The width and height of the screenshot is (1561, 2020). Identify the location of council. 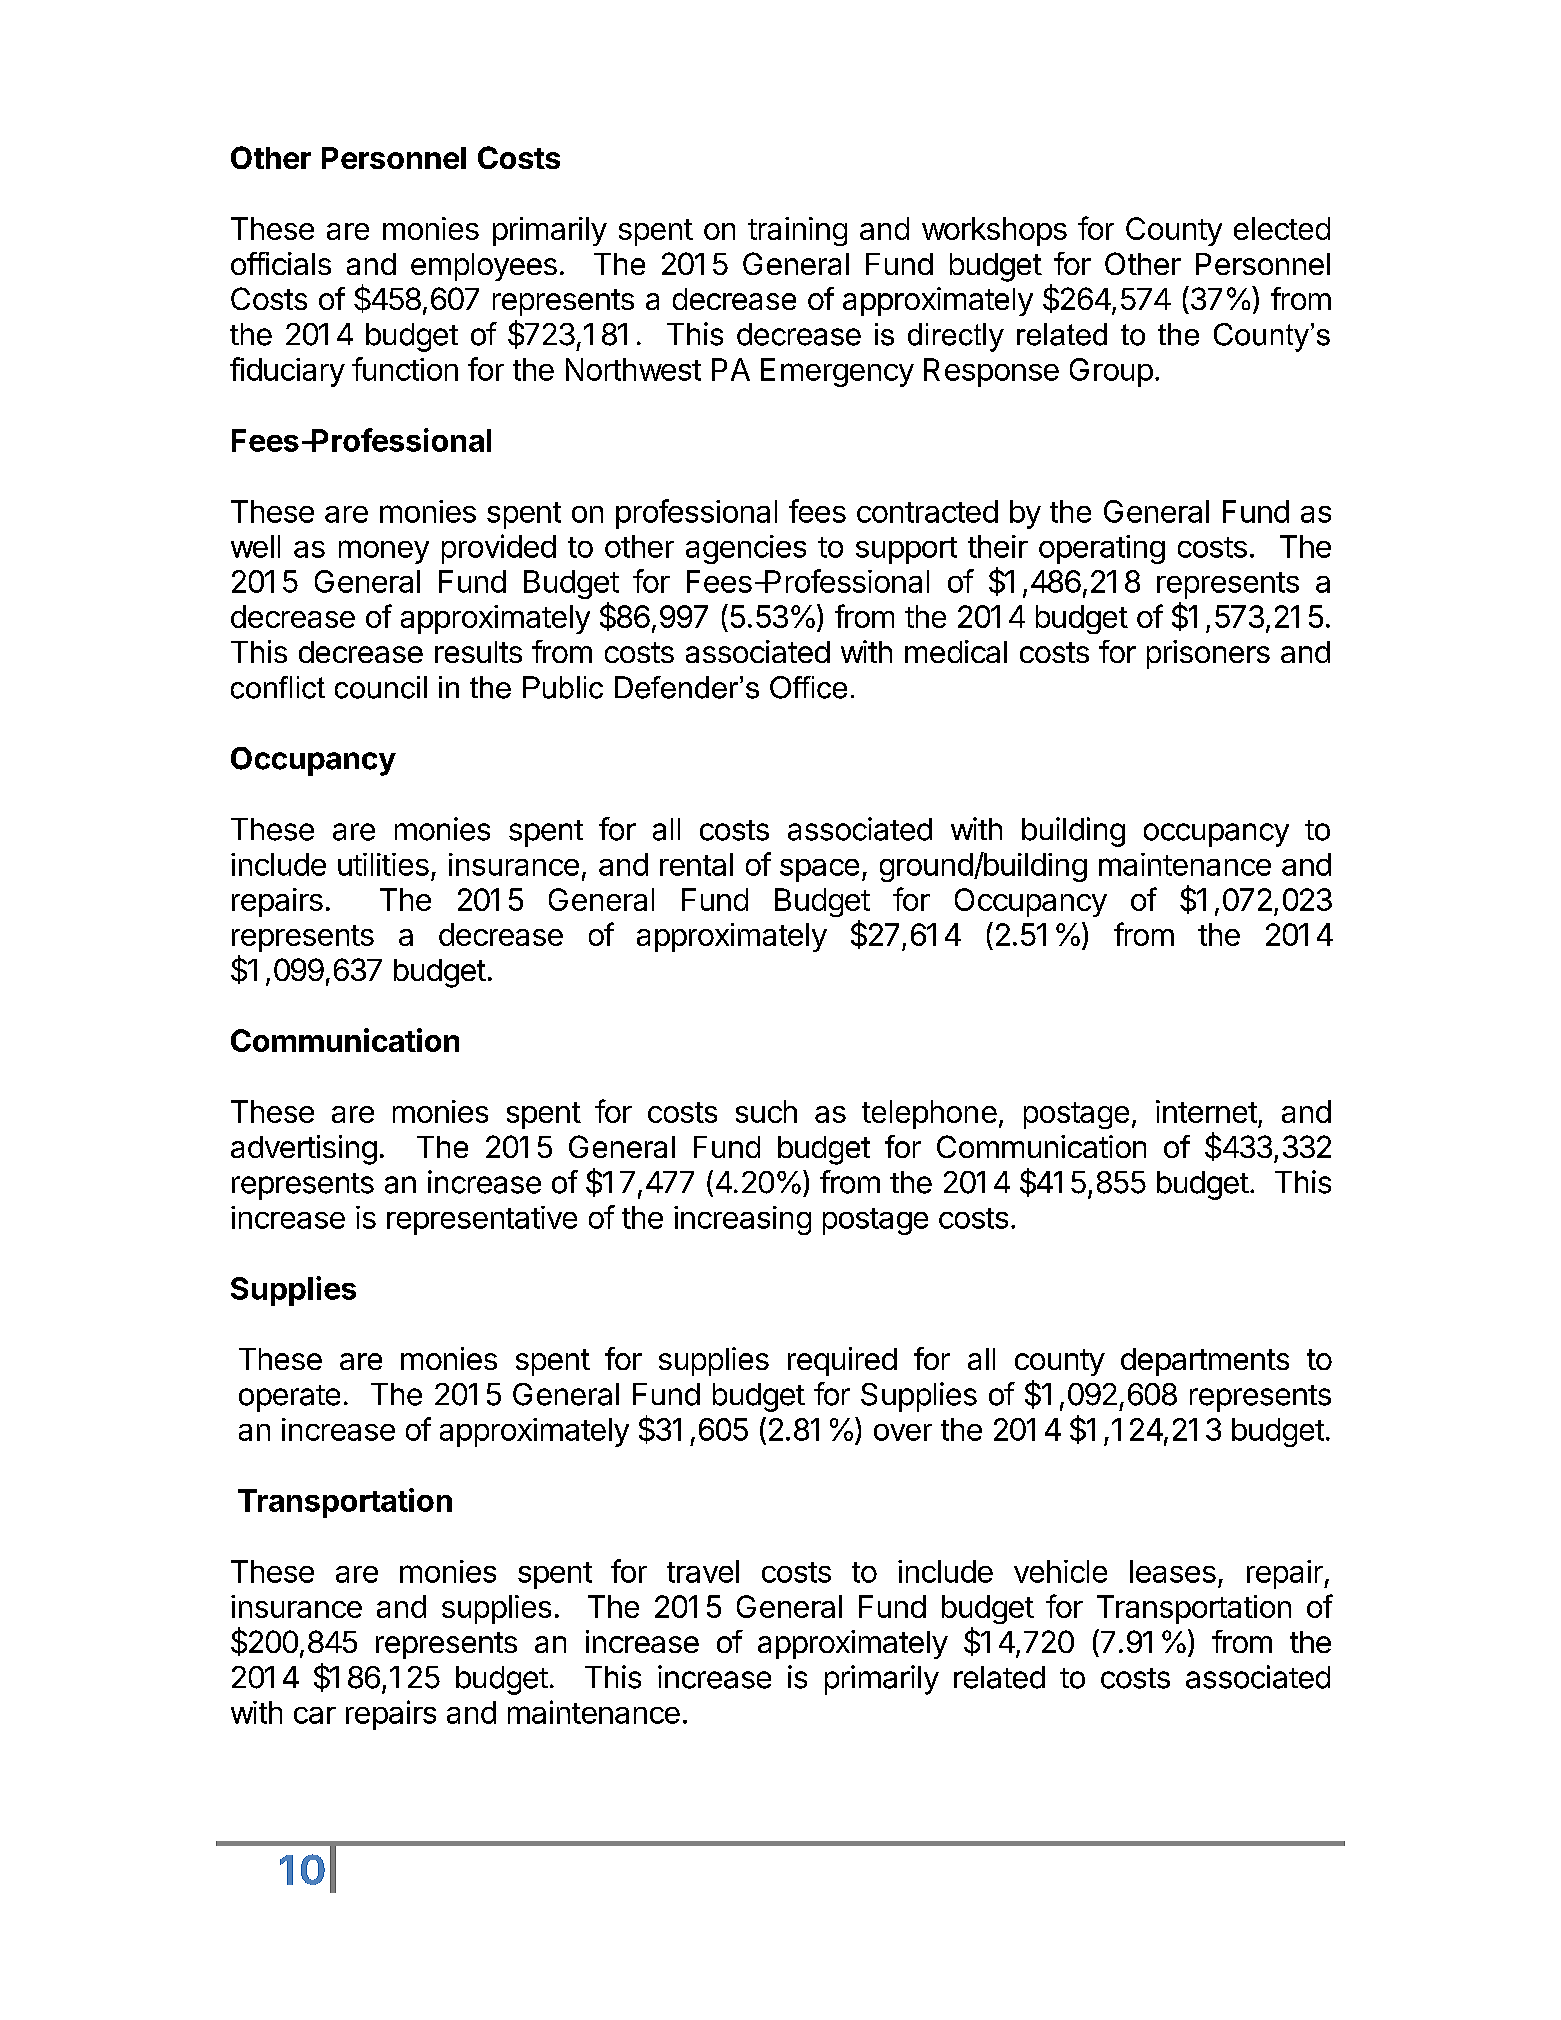
(381, 687).
